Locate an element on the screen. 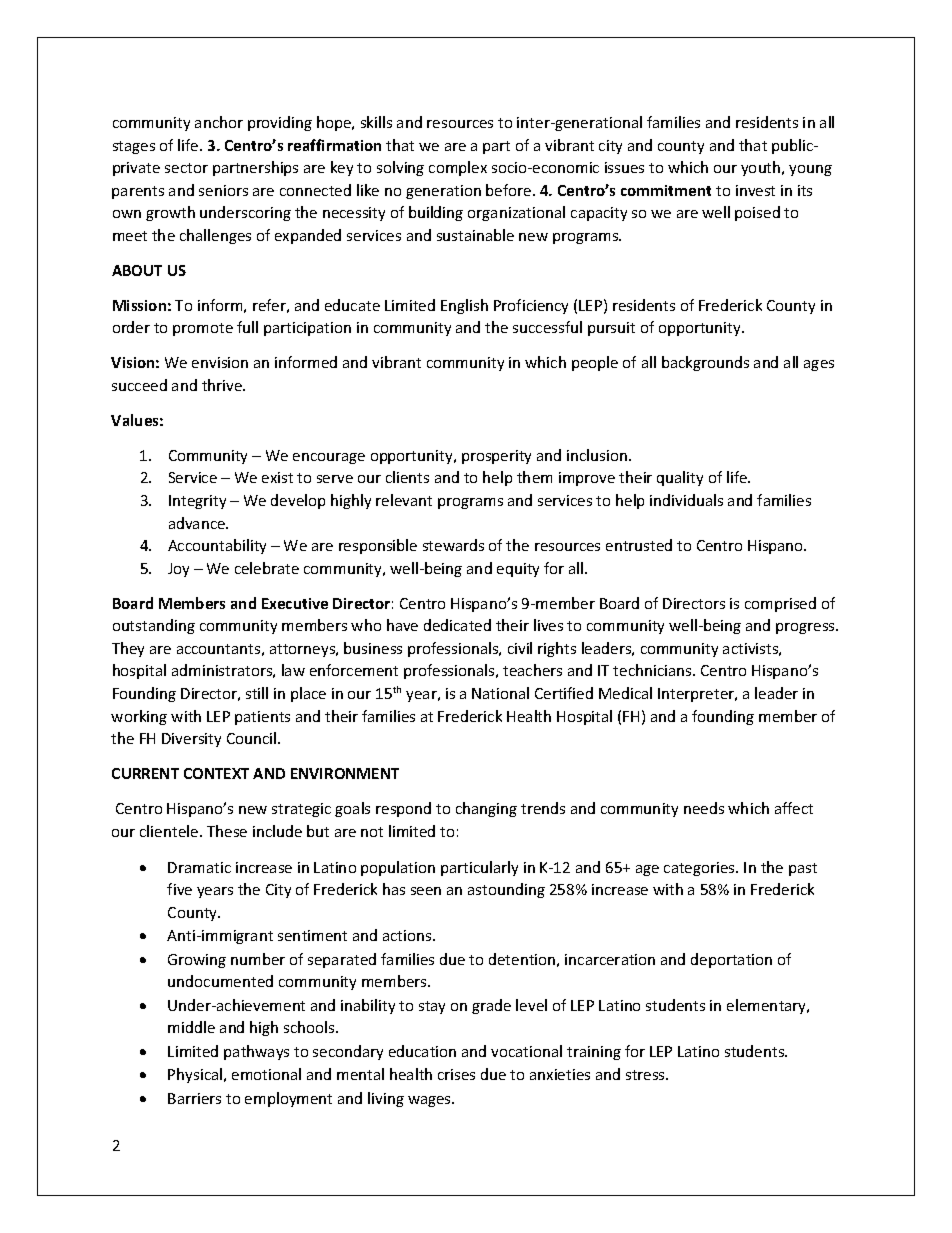  complex is located at coordinates (458, 168).
